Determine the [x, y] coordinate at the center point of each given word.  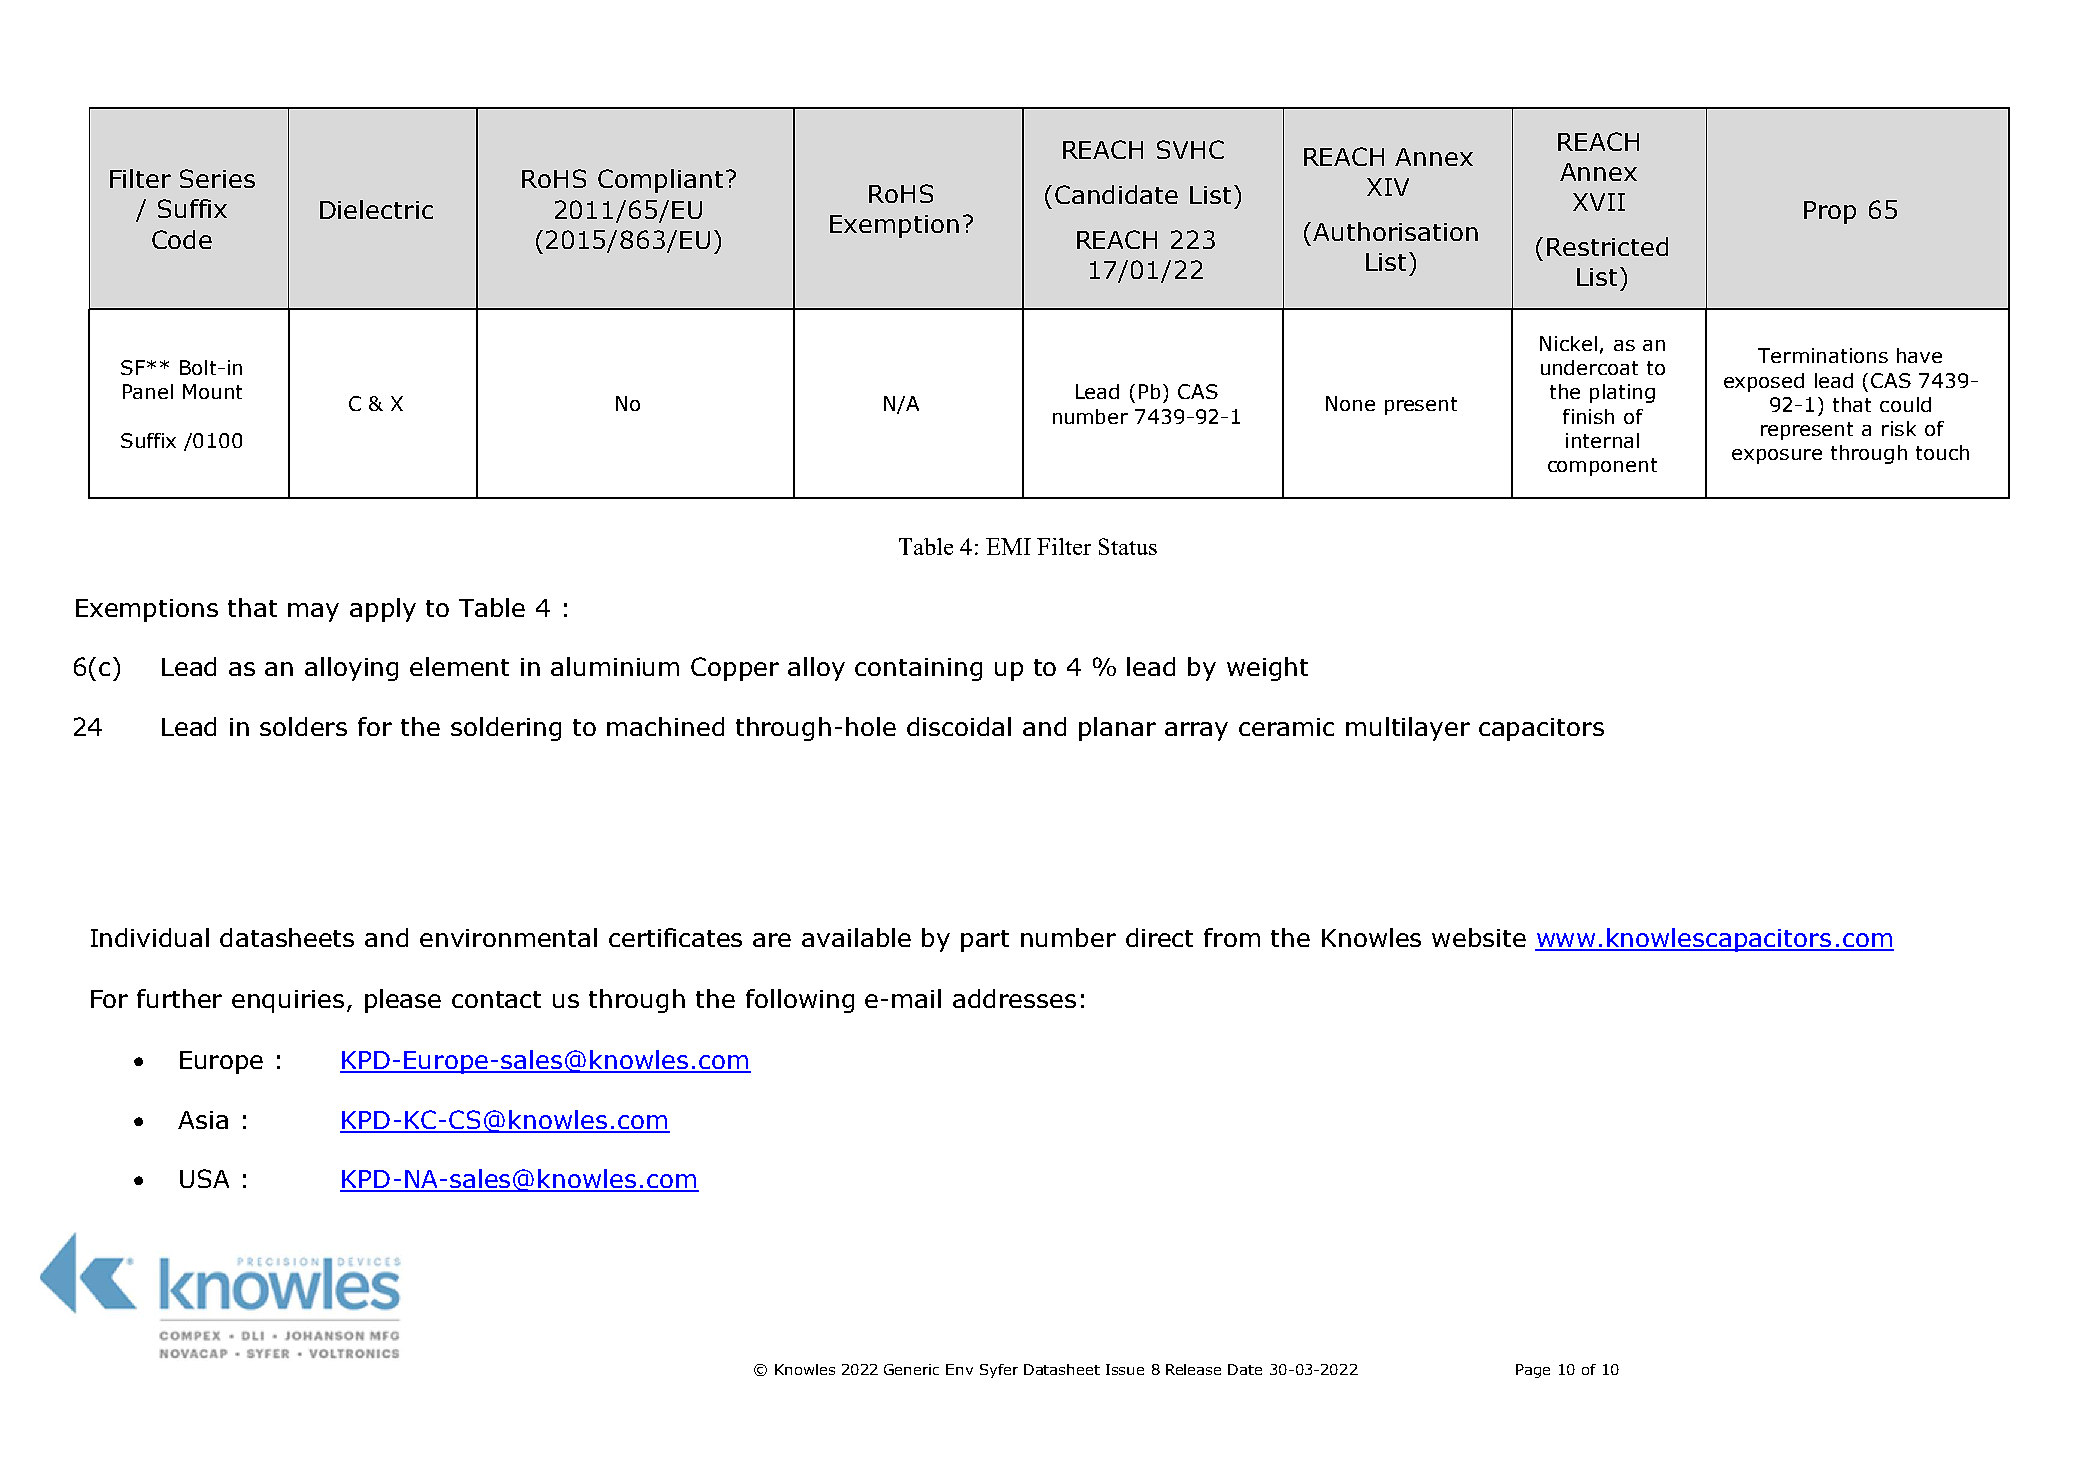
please [403, 1001]
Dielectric [376, 209]
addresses [1014, 998]
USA [204, 1178]
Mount [212, 391]
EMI [1008, 546]
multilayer [1408, 729]
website [1479, 937]
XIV [1388, 187]
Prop [1830, 212]
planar [1117, 729]
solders [303, 726]
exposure [1777, 456]
